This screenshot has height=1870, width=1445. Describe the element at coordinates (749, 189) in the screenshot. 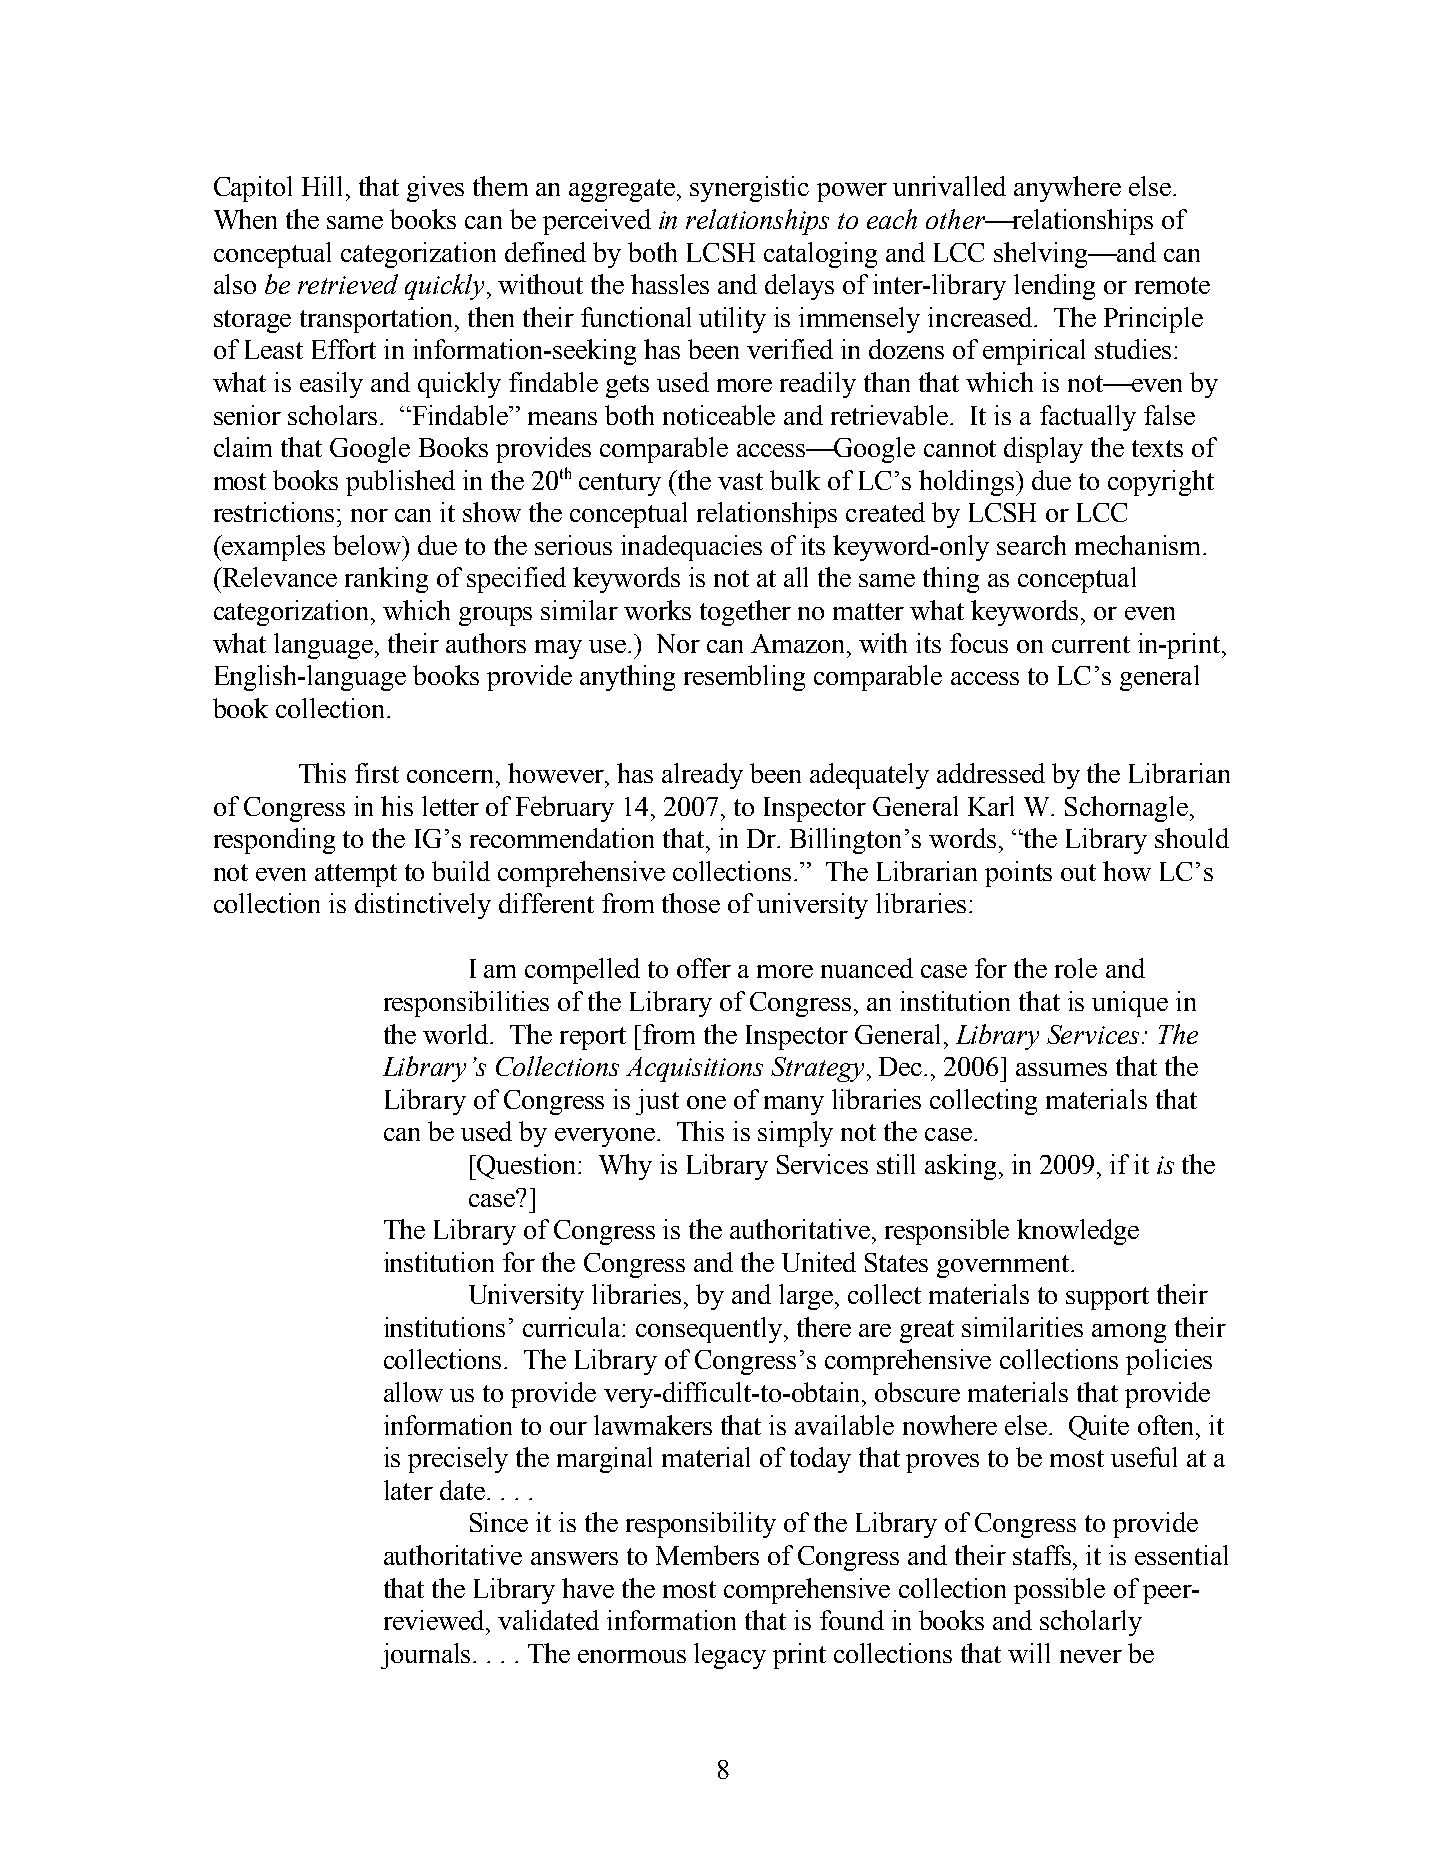

I see `synergistic` at that location.
